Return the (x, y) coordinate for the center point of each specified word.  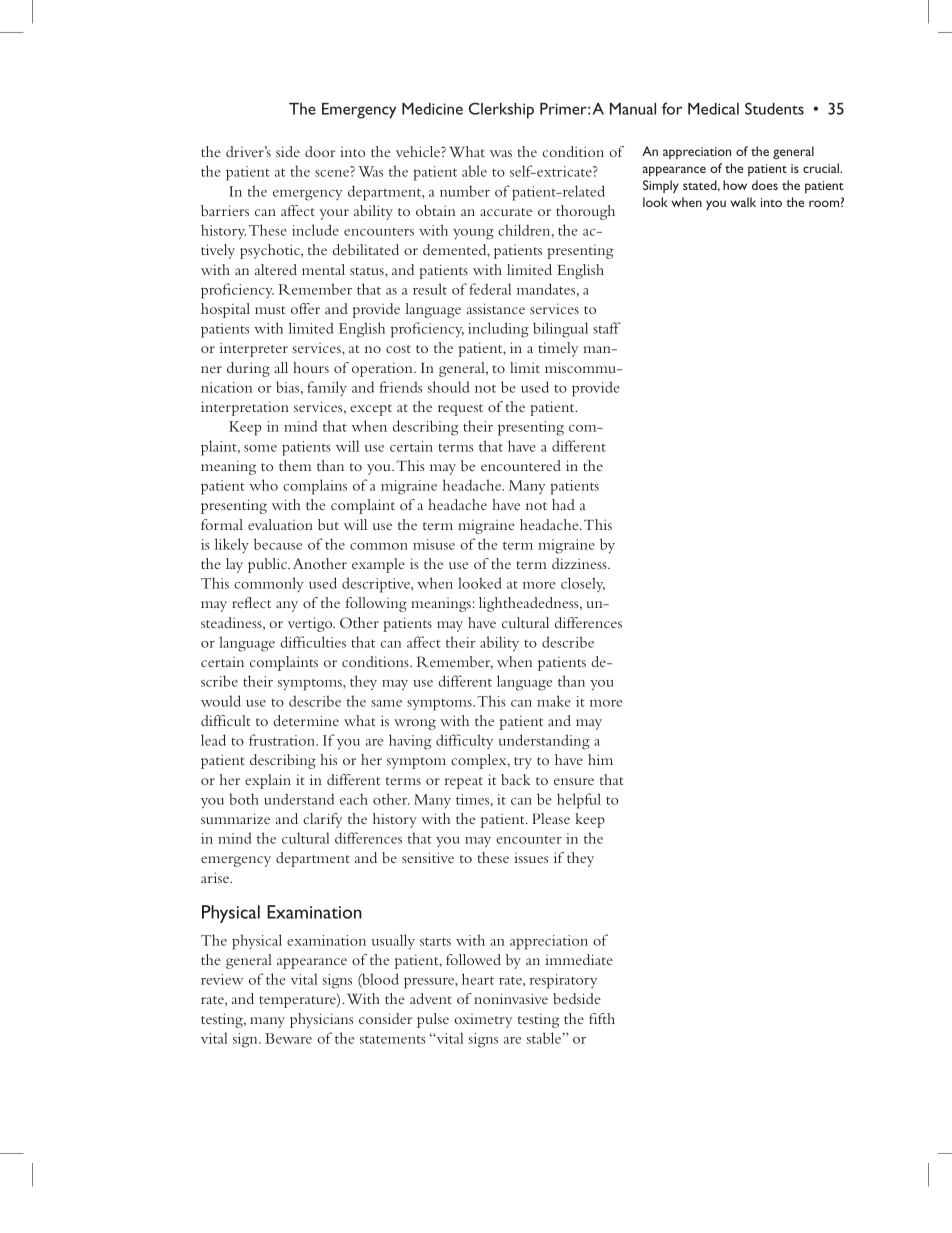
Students (774, 108)
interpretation (245, 408)
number (465, 191)
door (320, 151)
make (554, 701)
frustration (283, 740)
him (600, 759)
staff (607, 328)
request (460, 410)
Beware (288, 1038)
